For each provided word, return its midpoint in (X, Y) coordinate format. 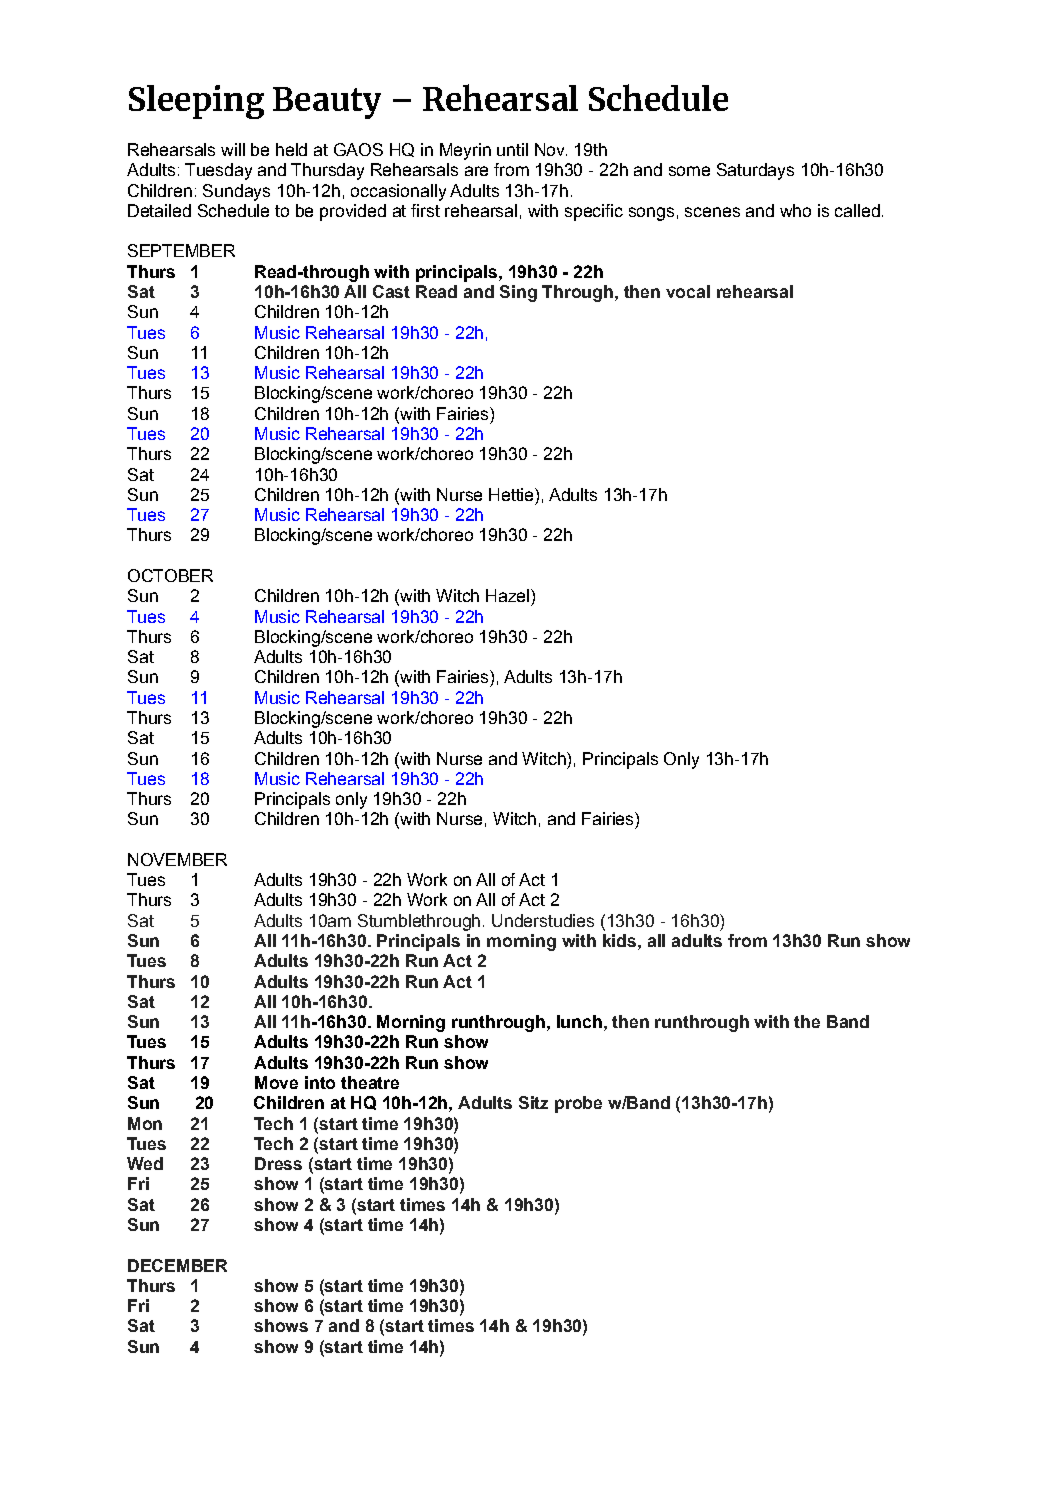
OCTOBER (170, 575)
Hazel (507, 595)
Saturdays (755, 171)
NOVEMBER (177, 859)
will (233, 149)
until (512, 149)
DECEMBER (177, 1265)
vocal (688, 291)
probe (578, 1104)
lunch (579, 1021)
